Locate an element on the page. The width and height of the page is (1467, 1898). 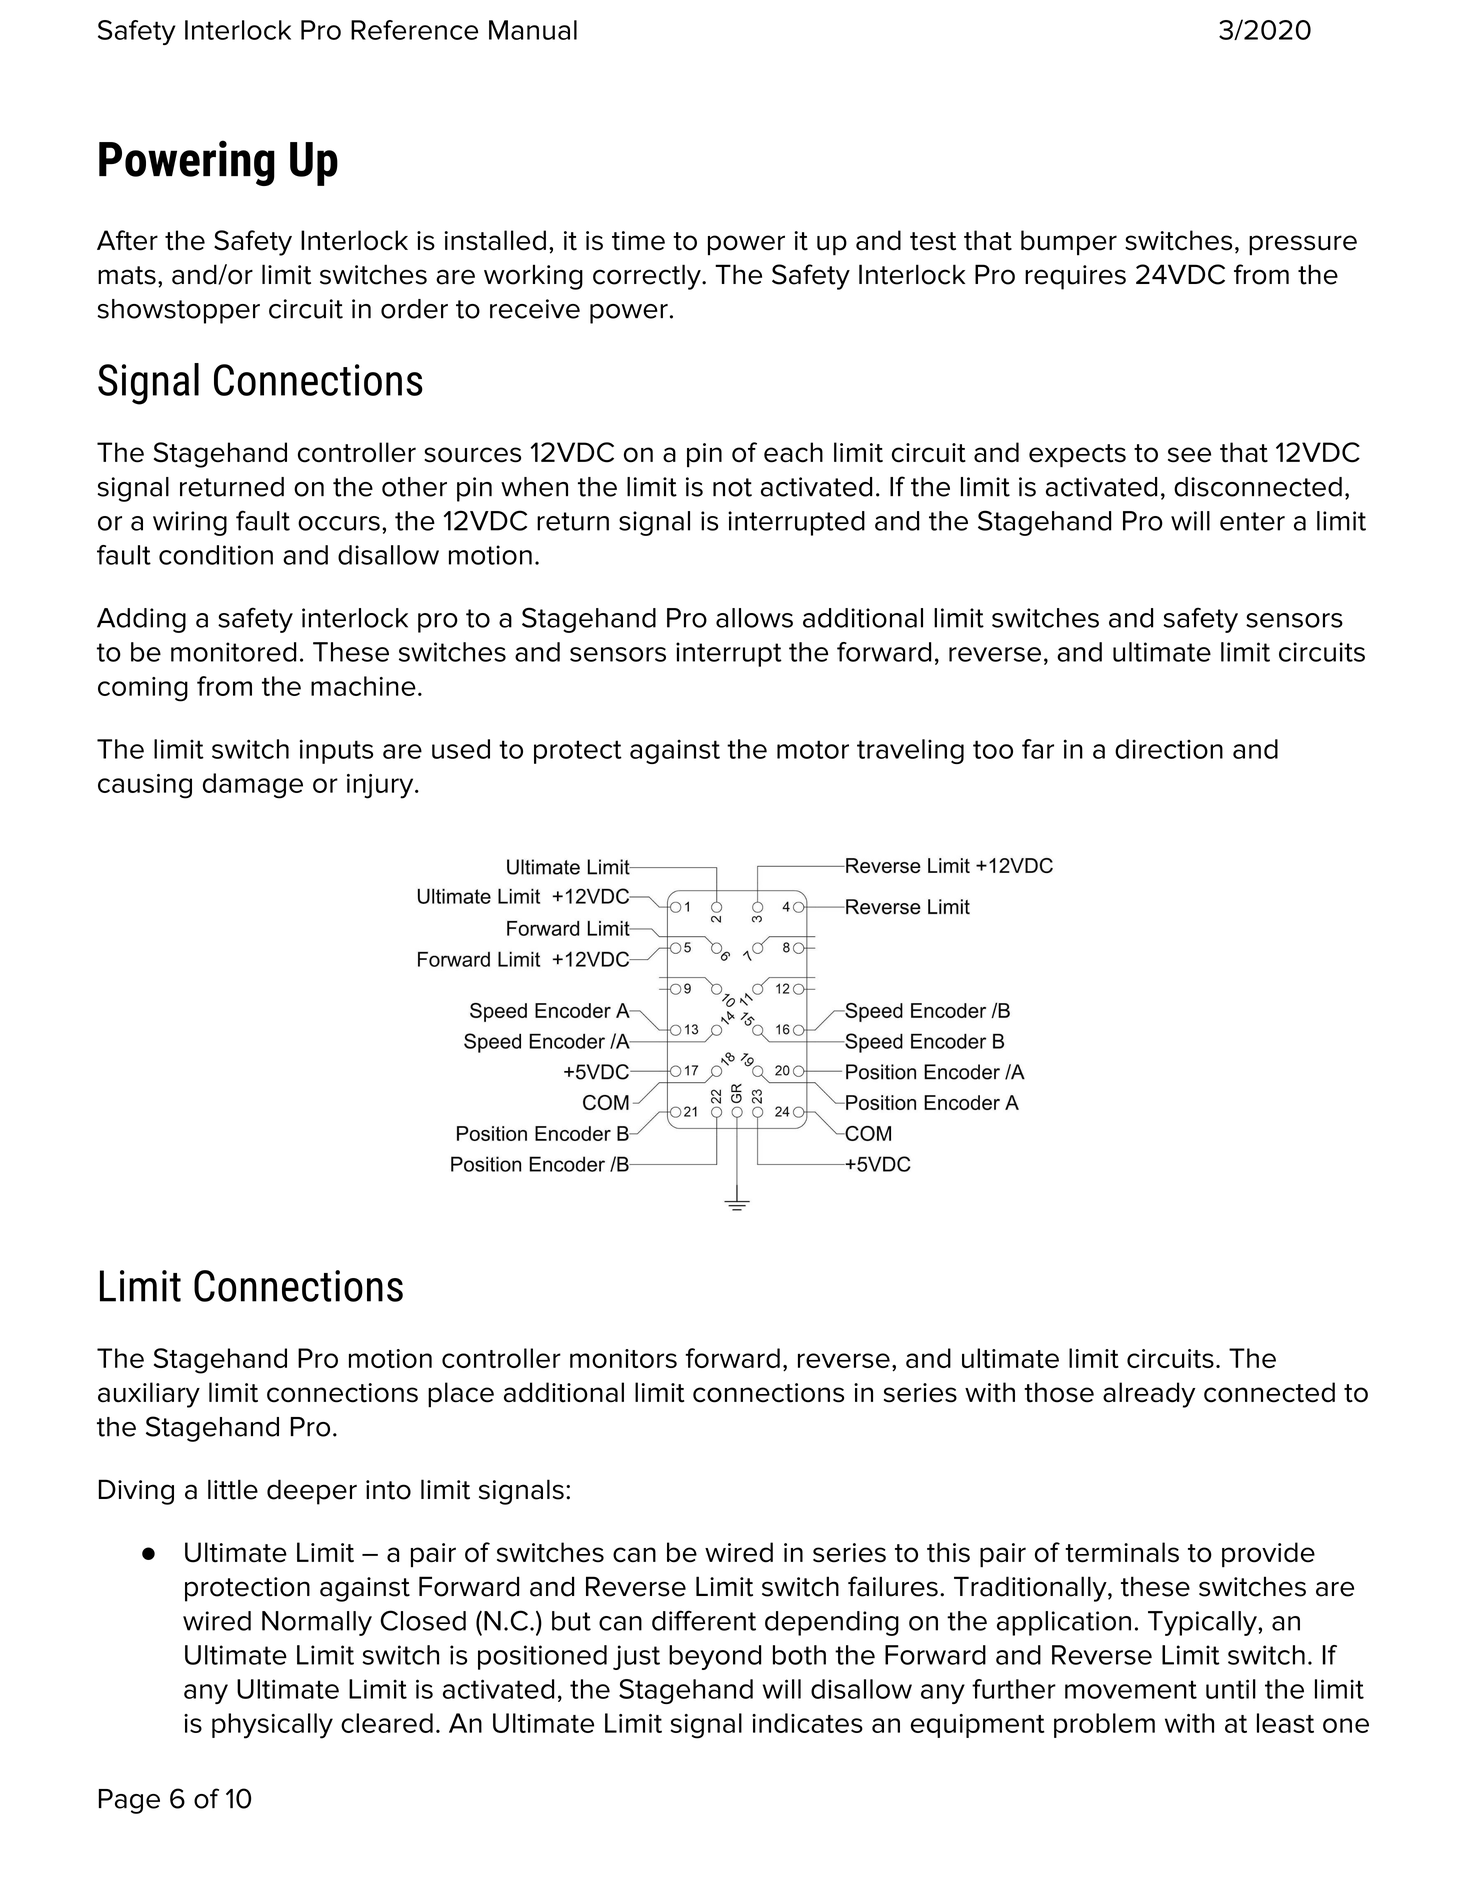
Reference is located at coordinates (414, 30).
